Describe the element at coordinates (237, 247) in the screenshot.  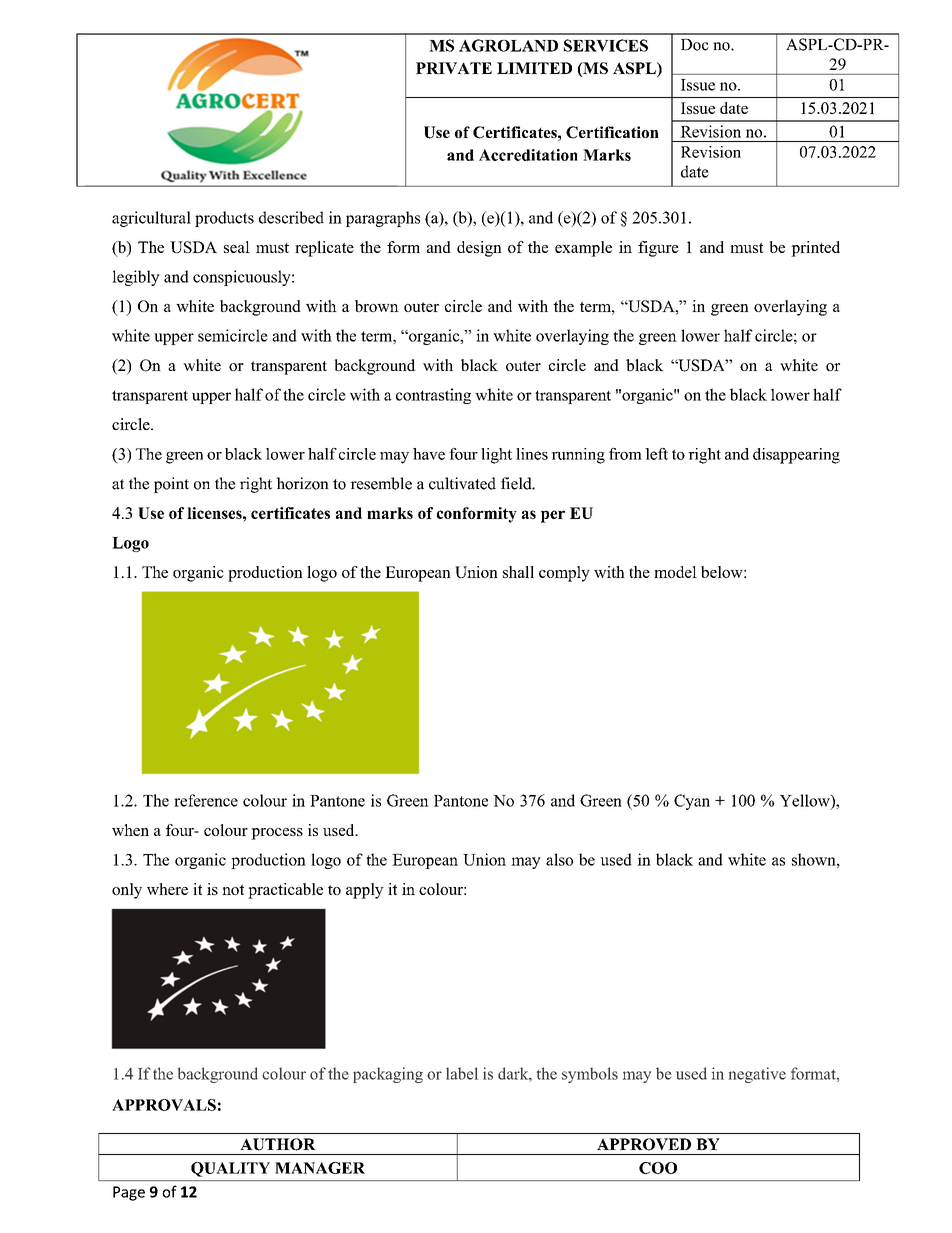
I see `seal` at that location.
